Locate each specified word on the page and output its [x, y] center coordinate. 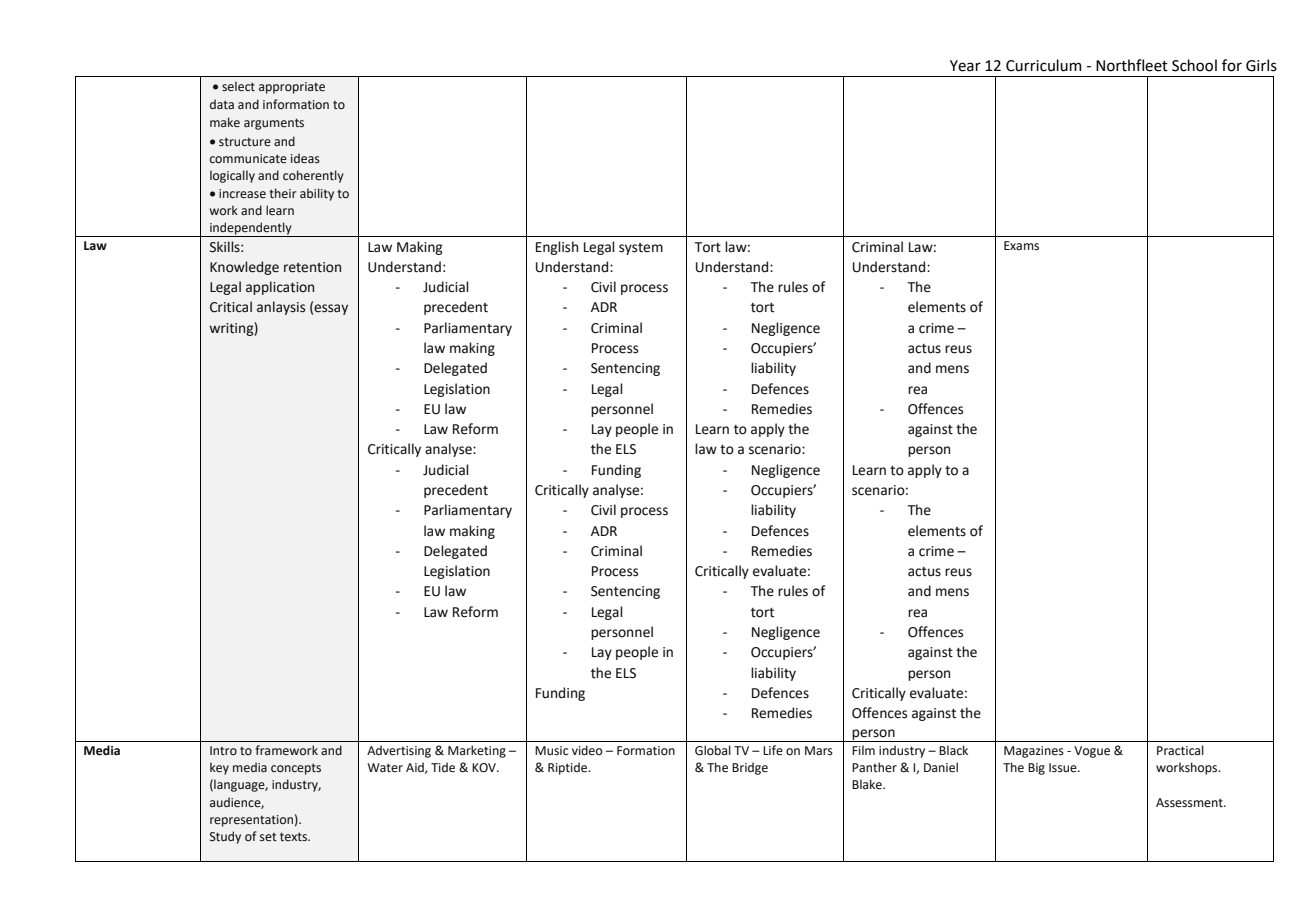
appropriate [292, 88]
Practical [1180, 750]
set [268, 837]
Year [965, 66]
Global [713, 750]
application [280, 288]
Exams [1021, 246]
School [1194, 65]
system [641, 249]
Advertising [399, 751]
